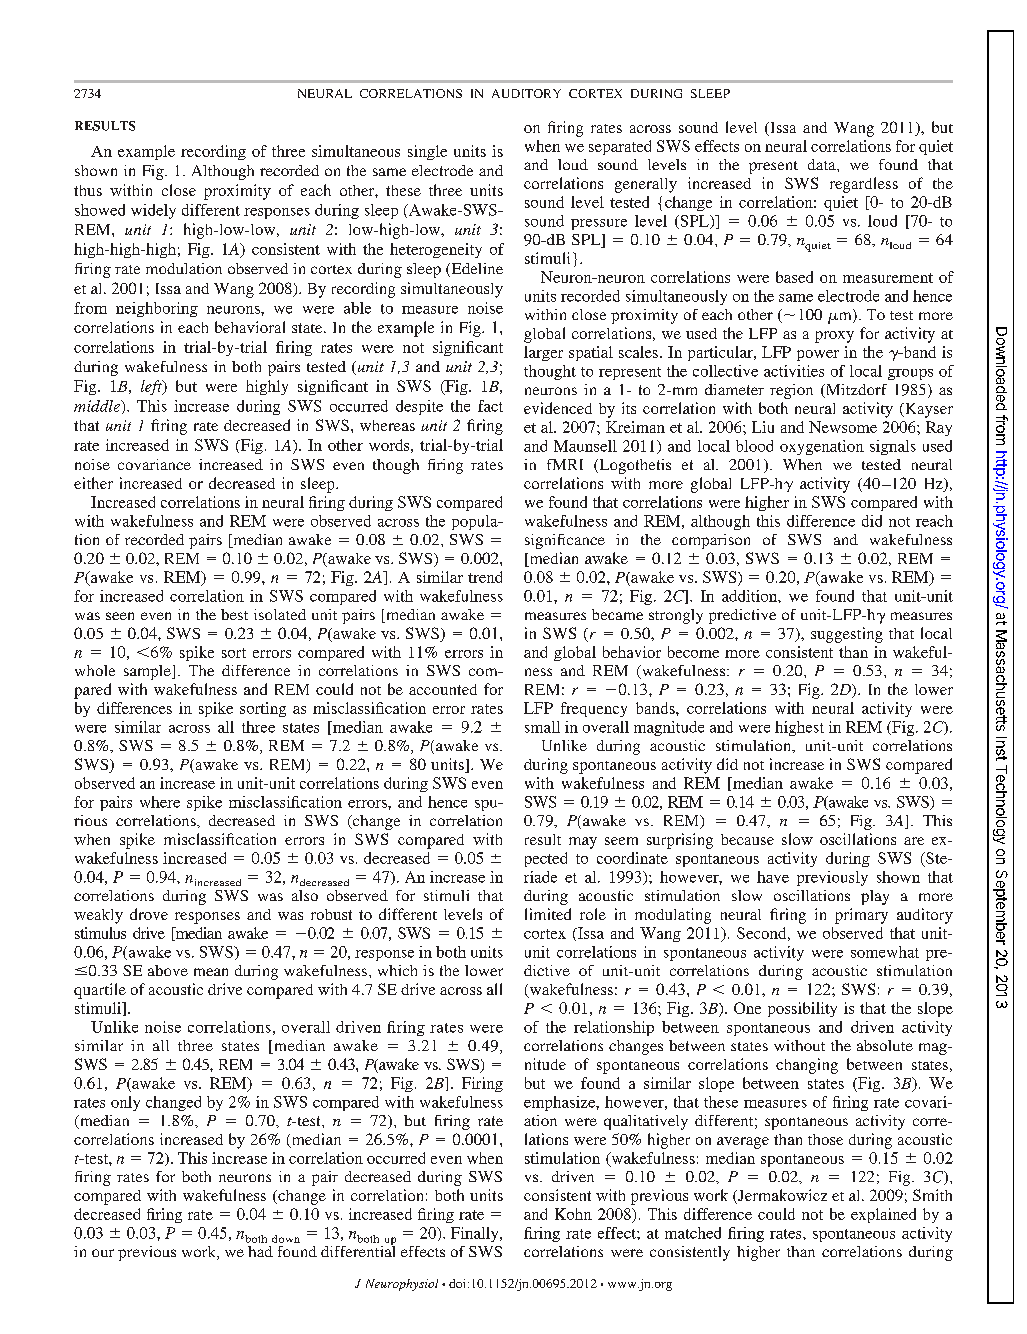 The width and height of the image is (1027, 1334). Describe the element at coordinates (153, 211) in the image. I see `widely` at that location.
